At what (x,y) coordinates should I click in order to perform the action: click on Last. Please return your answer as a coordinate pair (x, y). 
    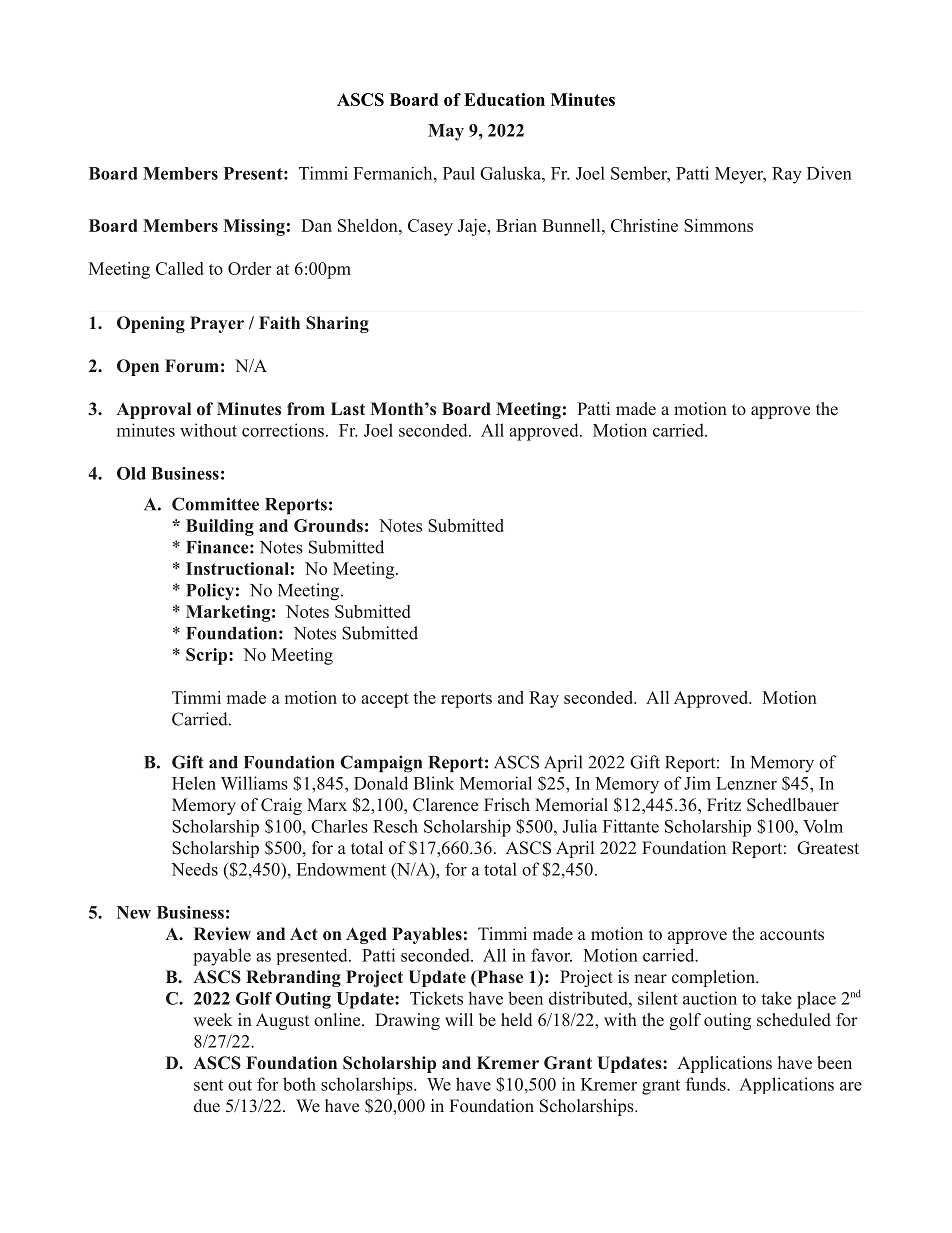
    Looking at the image, I should click on (348, 408).
